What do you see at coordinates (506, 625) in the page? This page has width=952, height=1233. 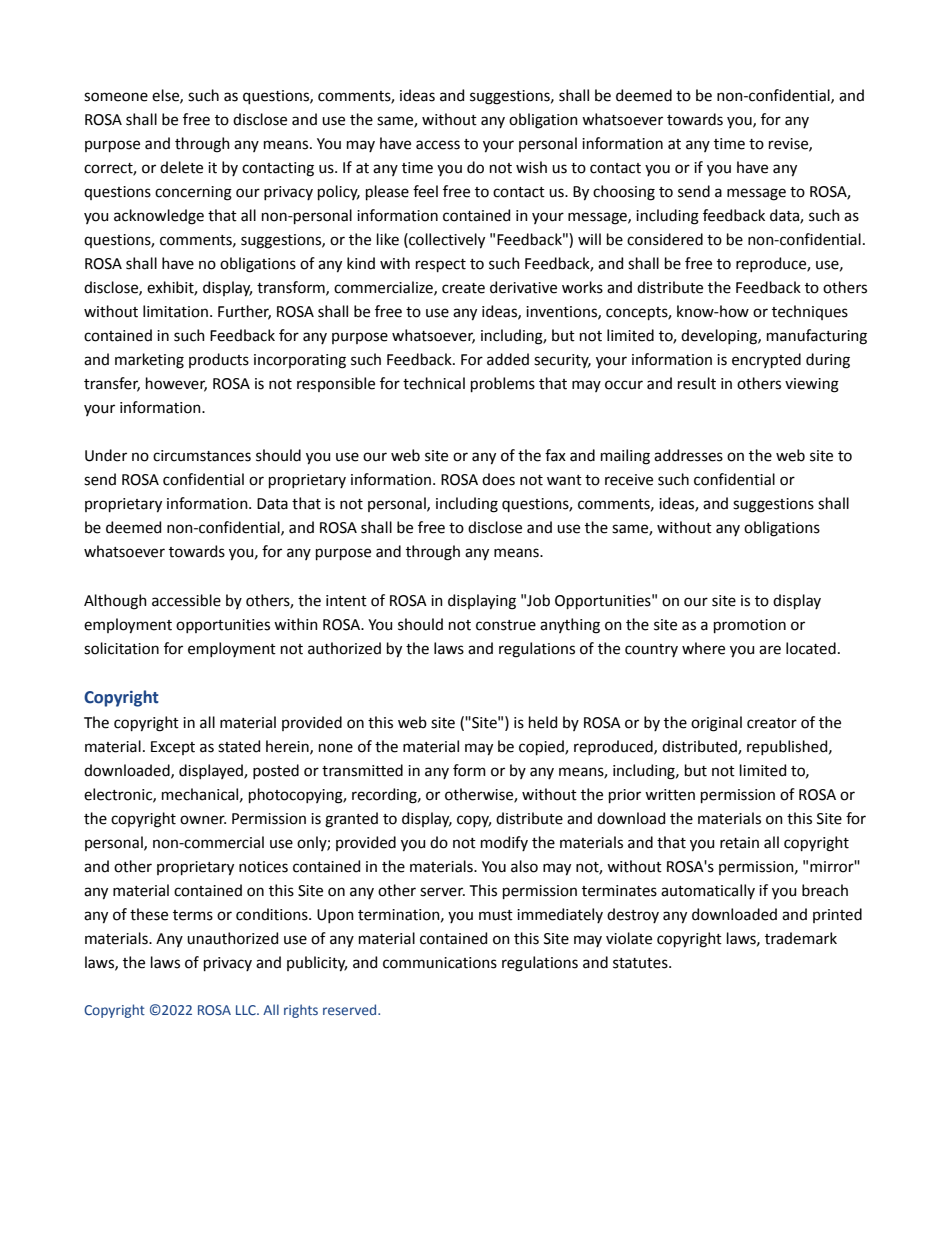 I see `construe` at bounding box center [506, 625].
